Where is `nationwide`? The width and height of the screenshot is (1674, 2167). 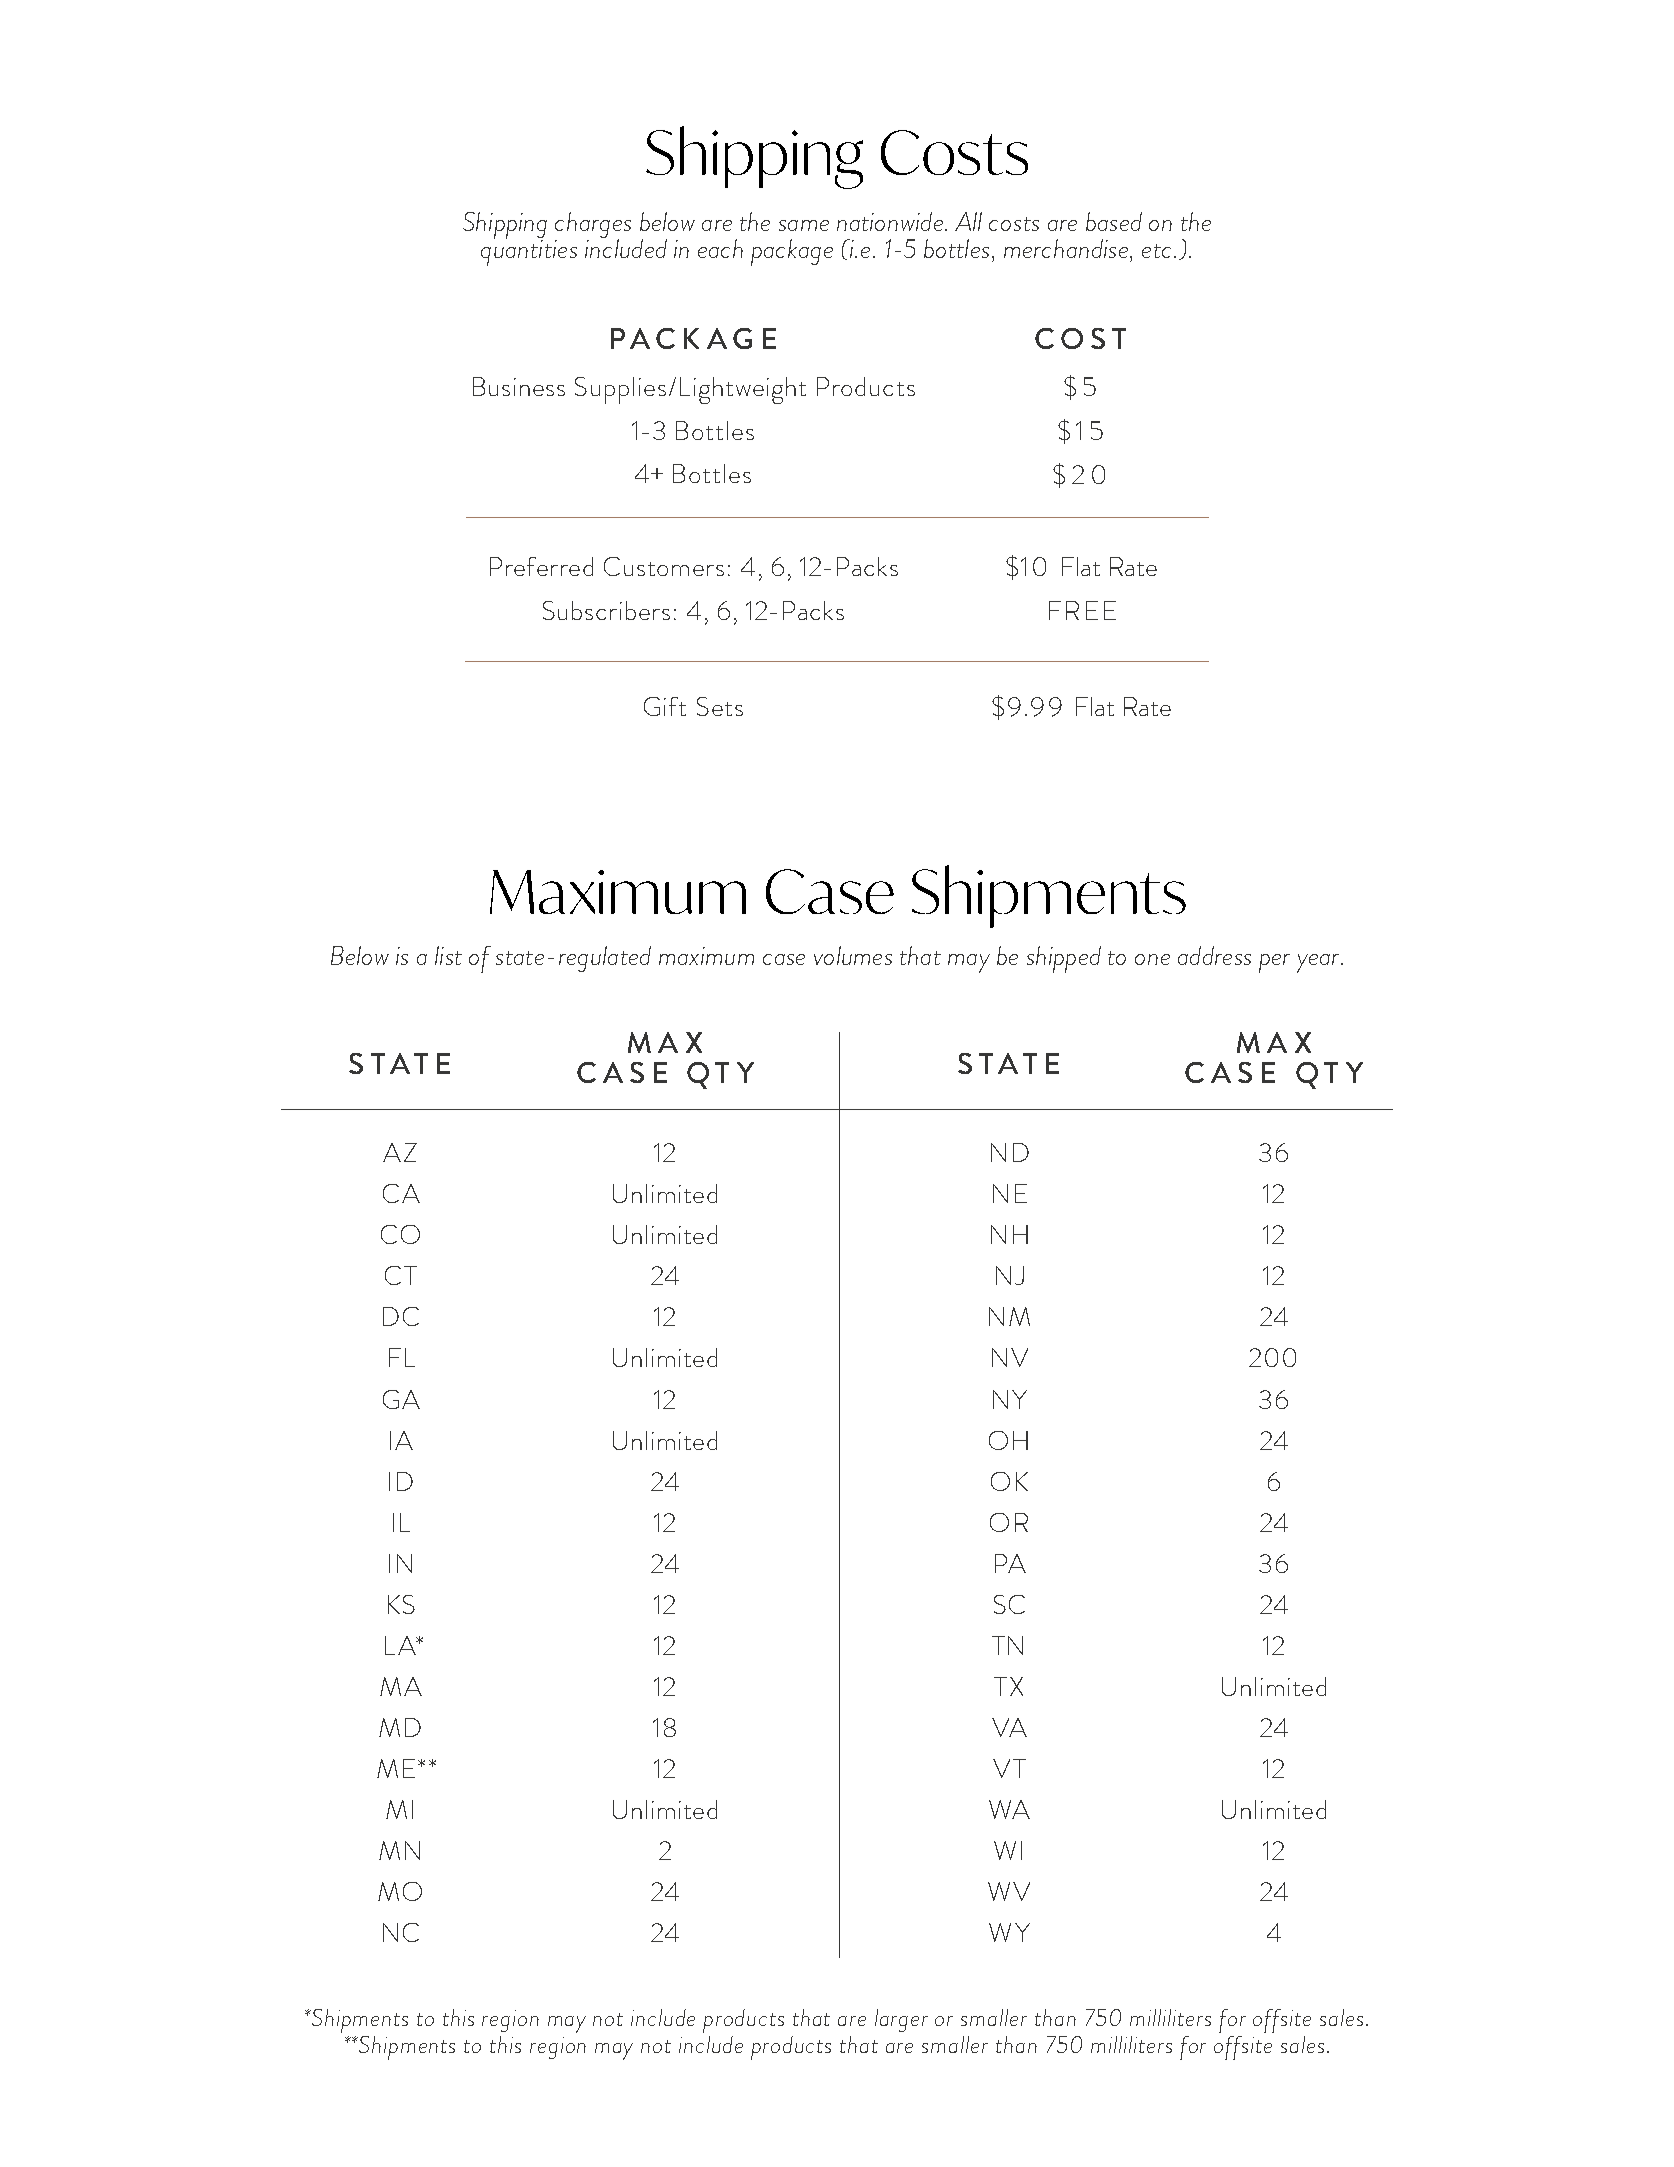
nationwide is located at coordinates (890, 221).
